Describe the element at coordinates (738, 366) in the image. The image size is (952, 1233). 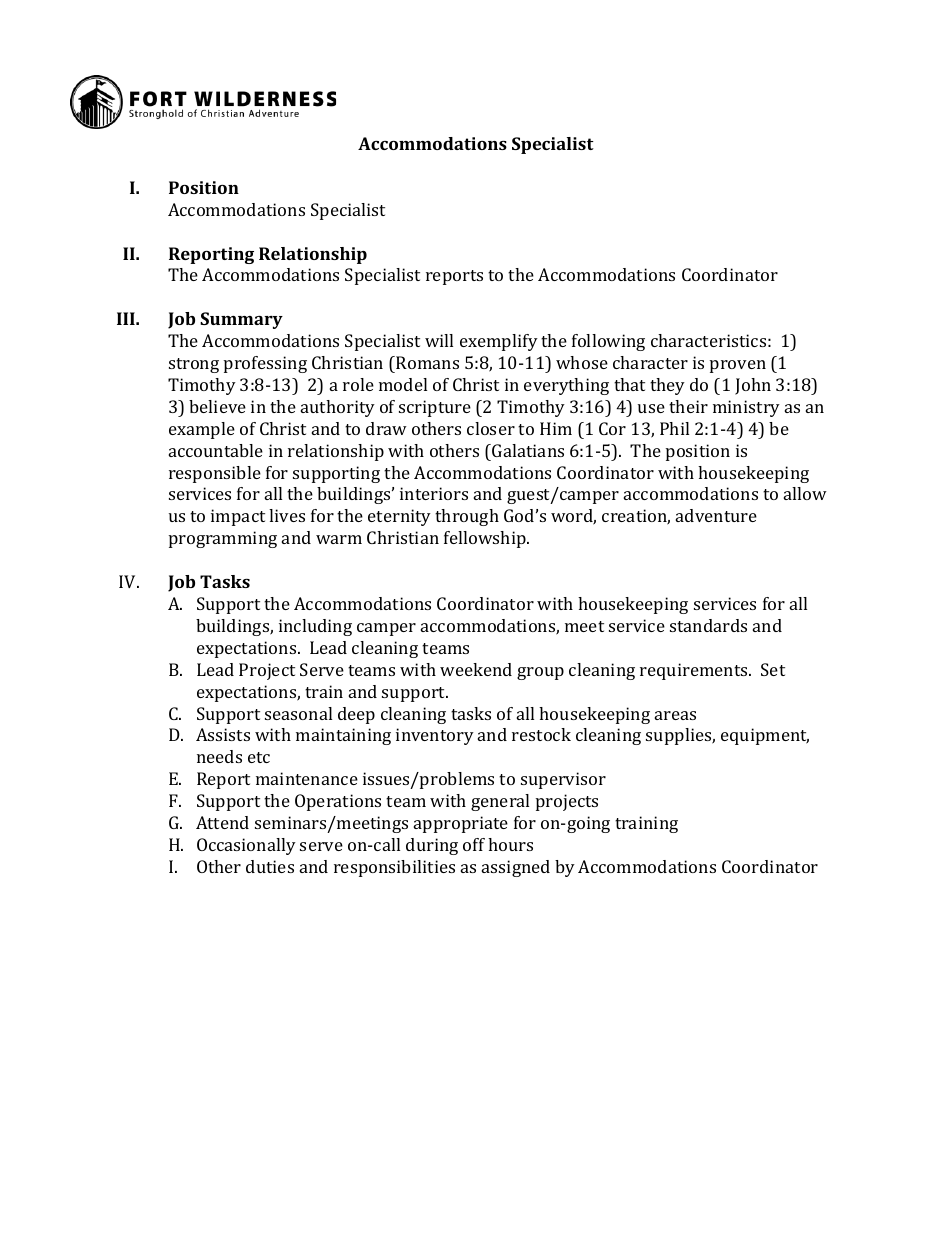
I see `proven` at that location.
